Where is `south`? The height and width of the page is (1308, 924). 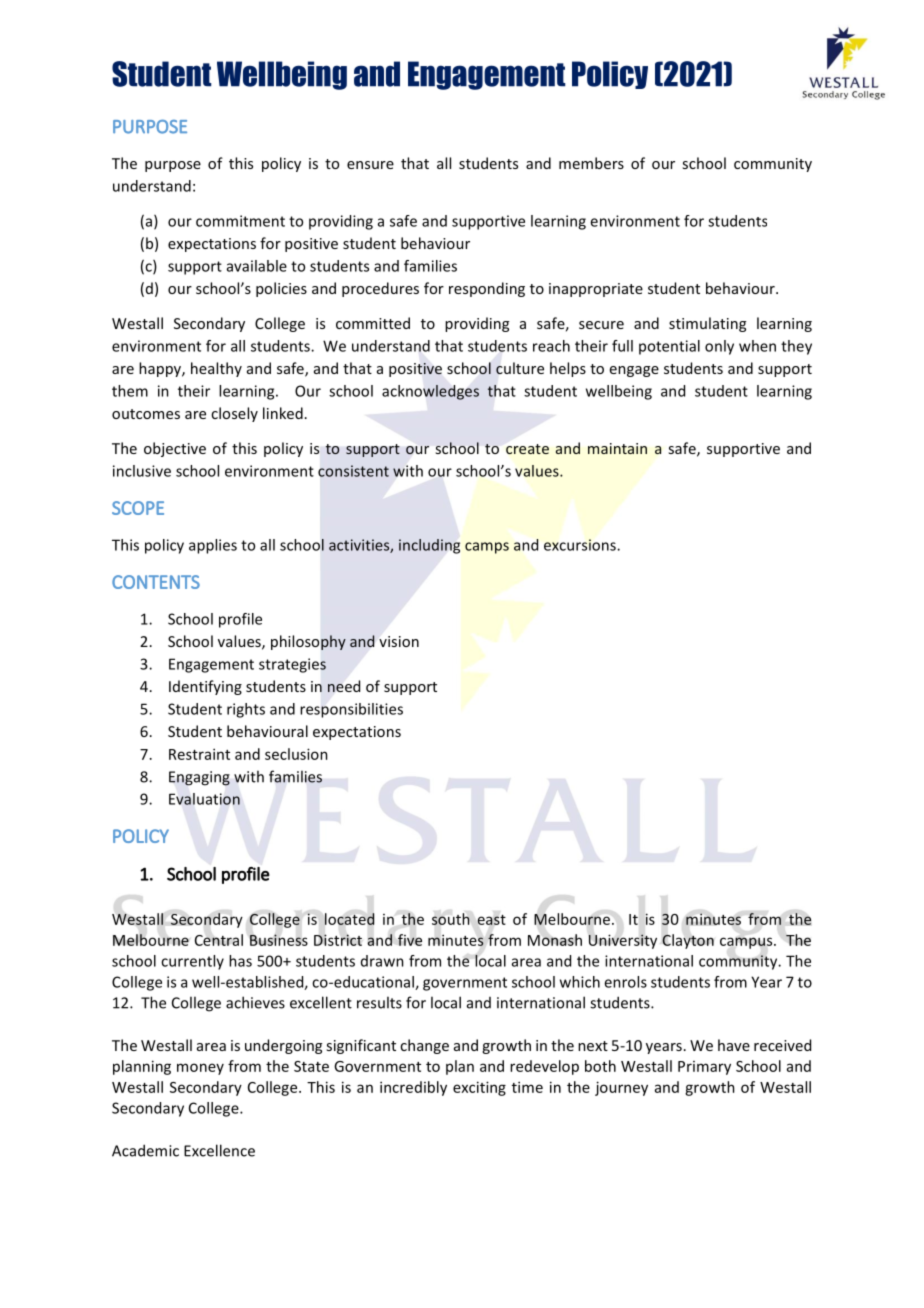 south is located at coordinates (451, 919).
